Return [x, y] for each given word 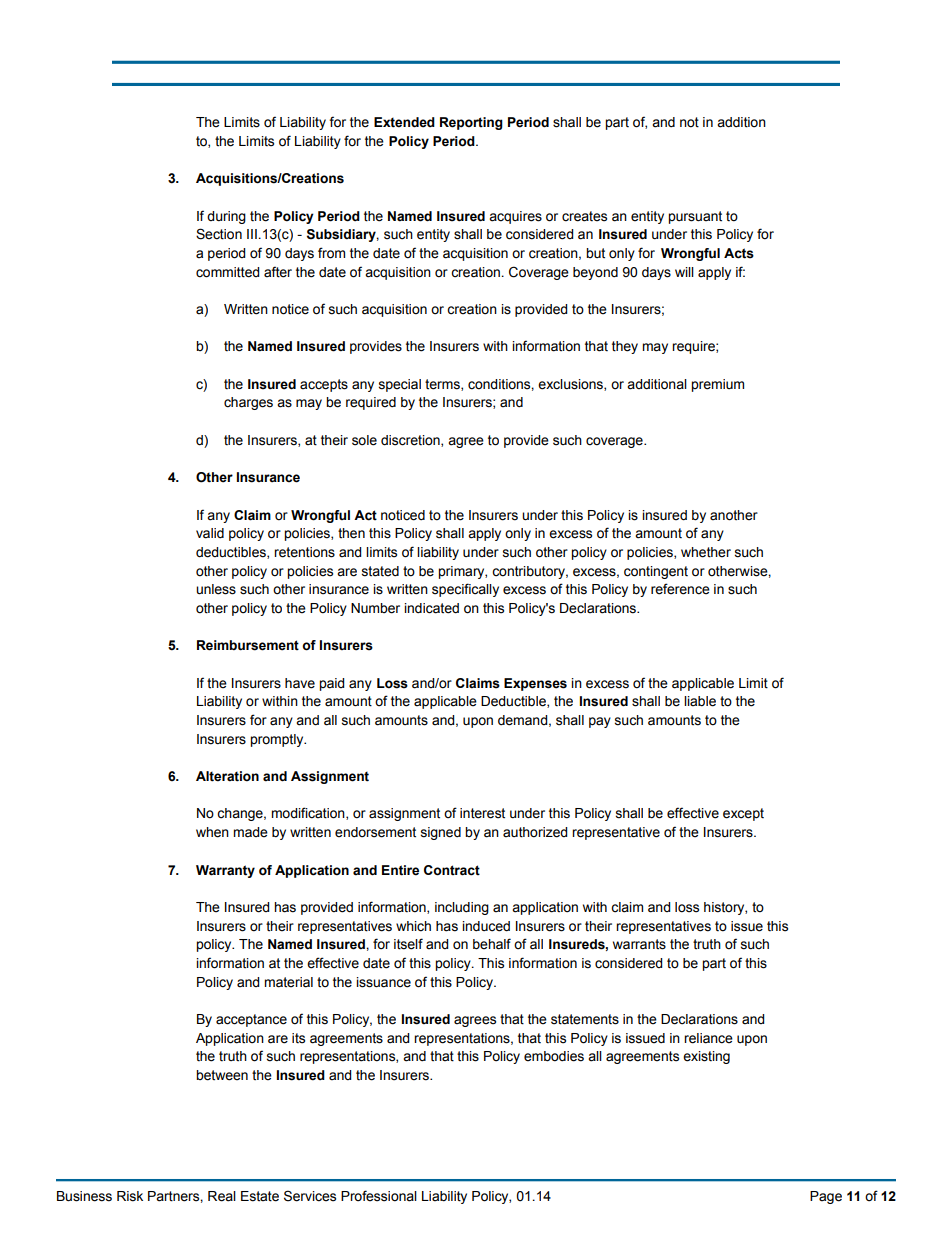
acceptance [251, 1020]
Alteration [227, 776]
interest [482, 813]
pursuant [695, 217]
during [226, 217]
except [743, 814]
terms [443, 385]
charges [248, 403]
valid [210, 533]
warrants [639, 944]
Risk [130, 1196]
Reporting [471, 123]
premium [717, 385]
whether [706, 552]
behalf [492, 944]
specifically [465, 590]
